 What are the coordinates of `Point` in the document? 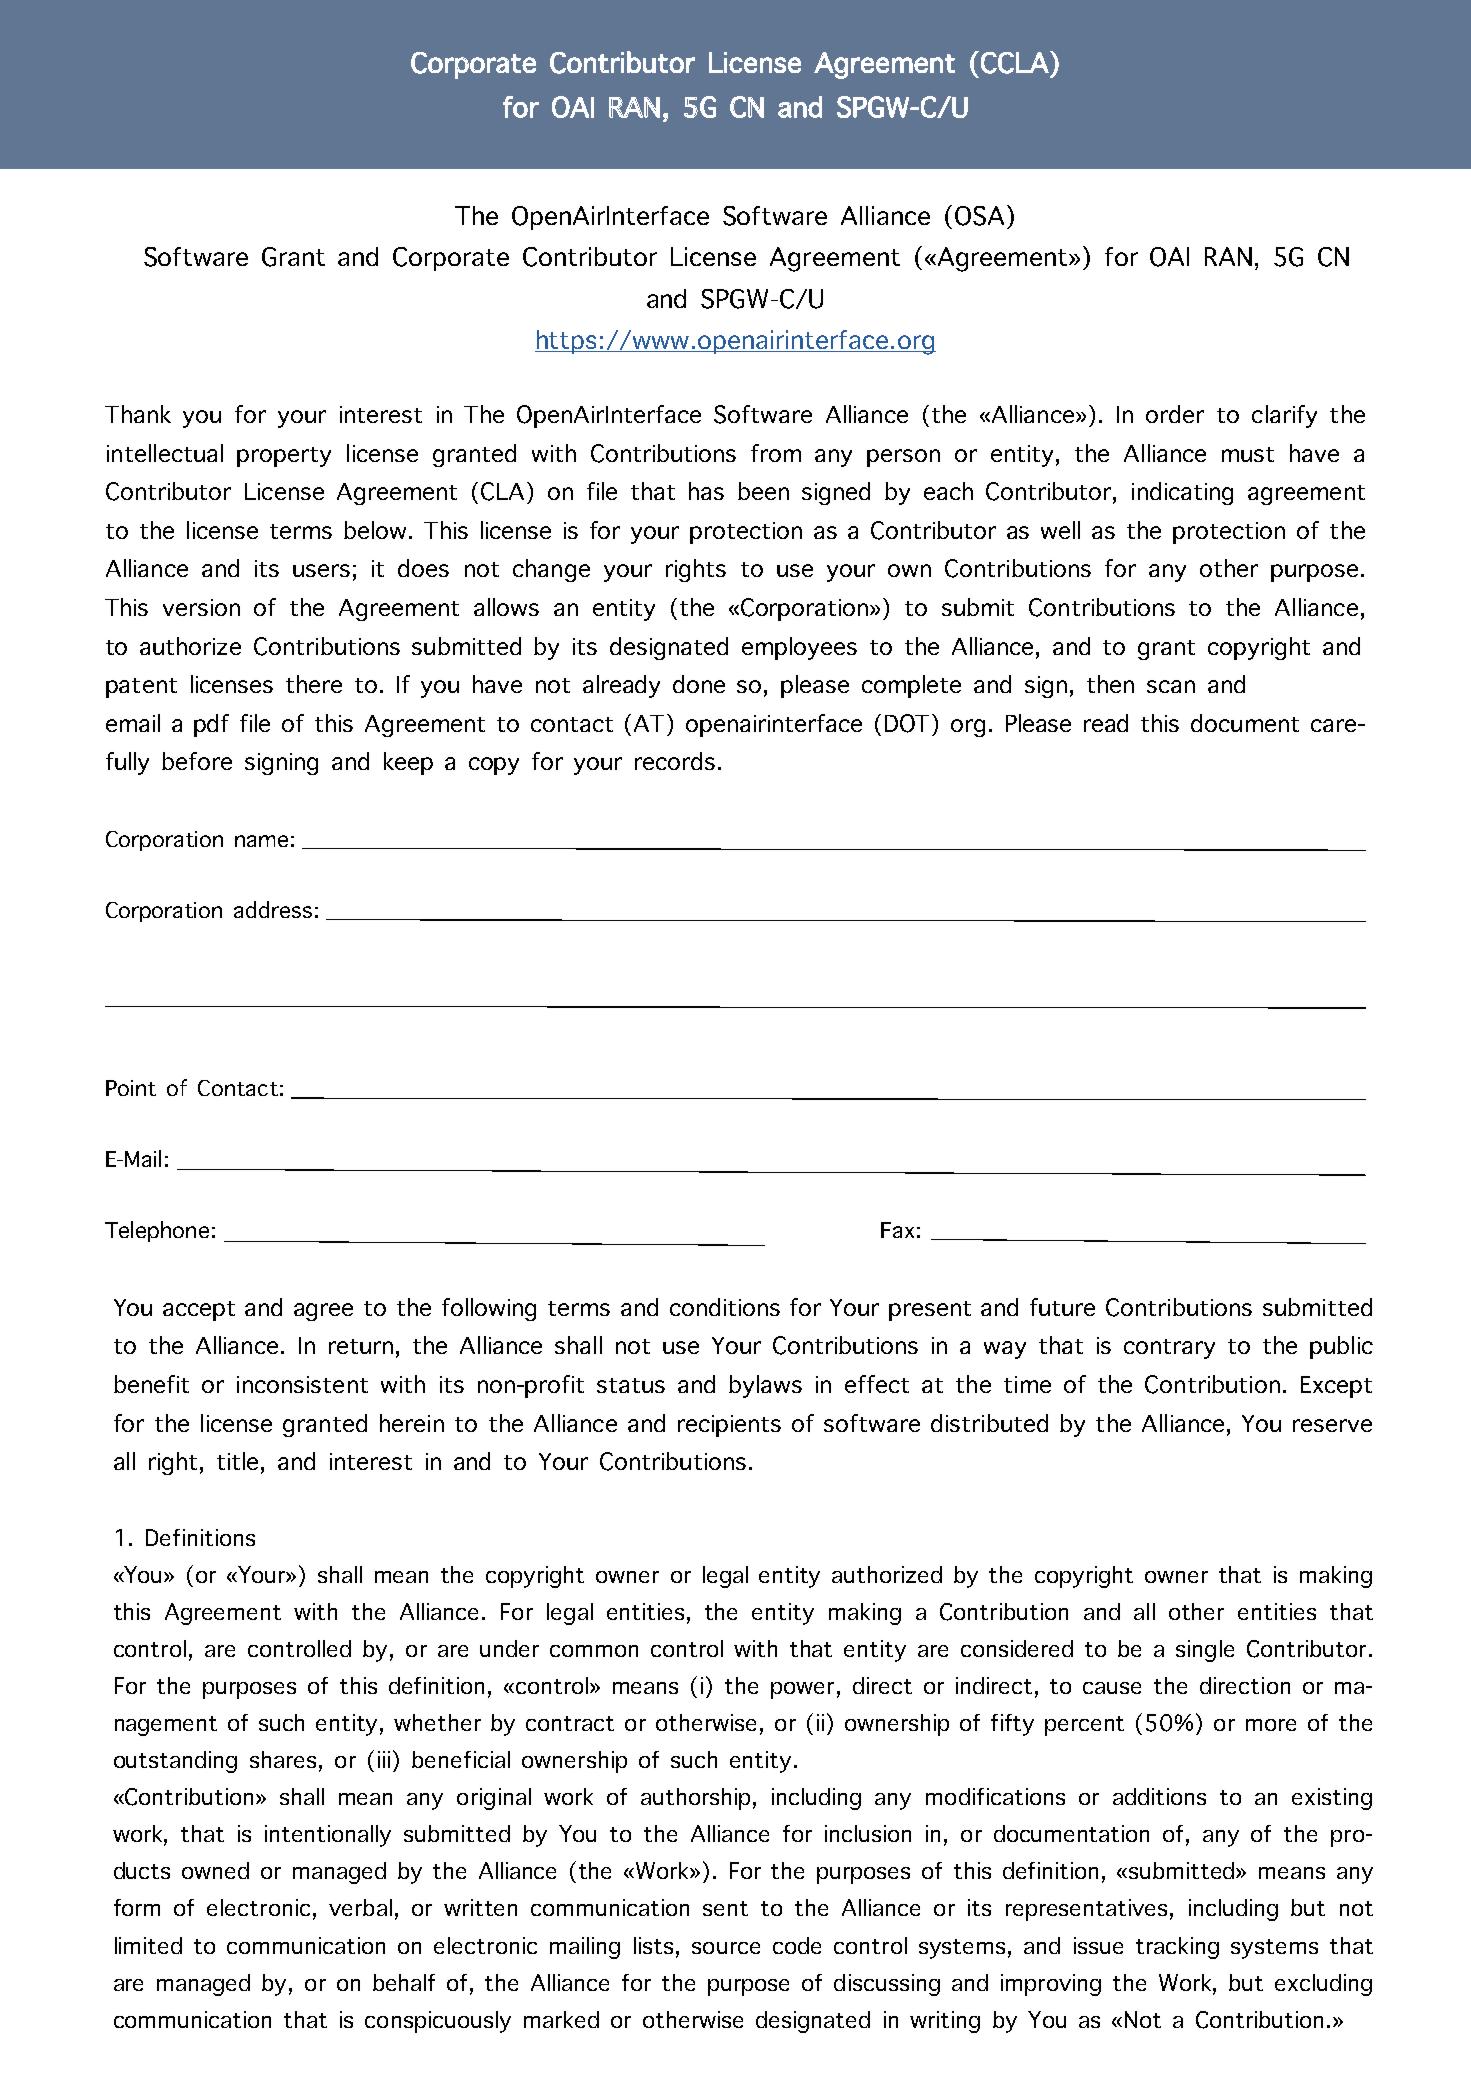 It's located at (131, 1088).
